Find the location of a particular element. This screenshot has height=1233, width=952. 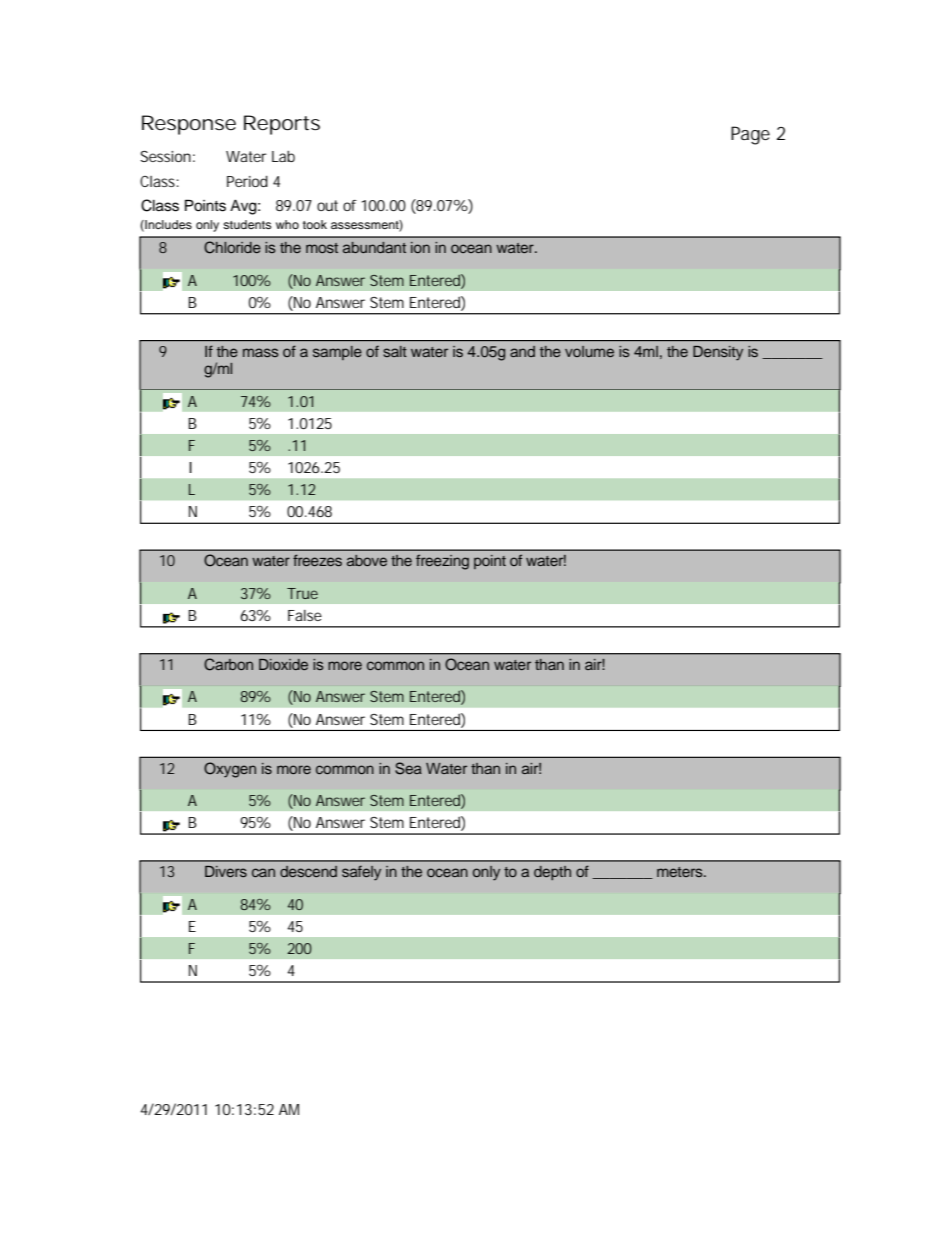

depth is located at coordinates (552, 873).
